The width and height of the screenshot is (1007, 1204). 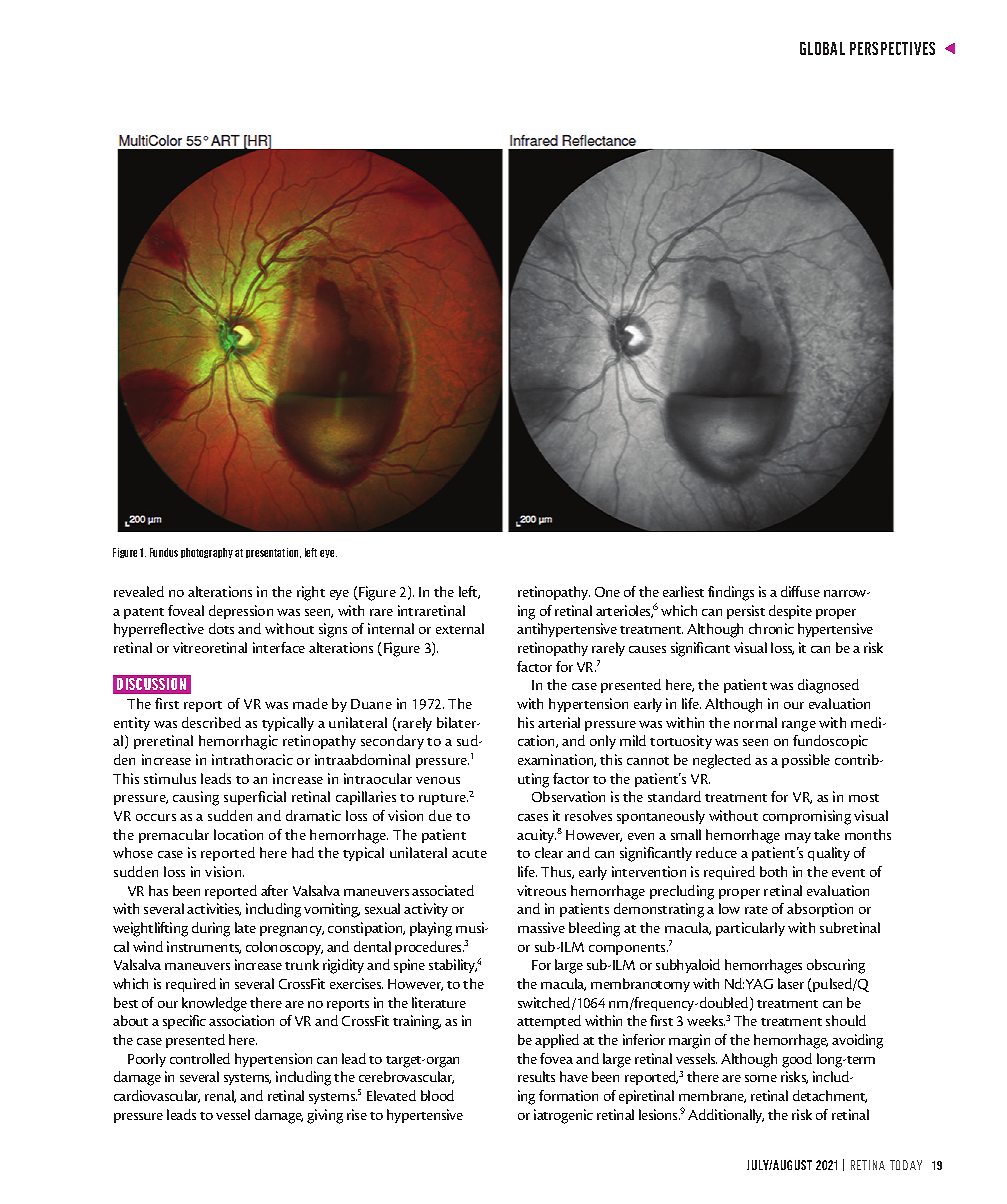 I want to click on external, so click(x=460, y=628).
